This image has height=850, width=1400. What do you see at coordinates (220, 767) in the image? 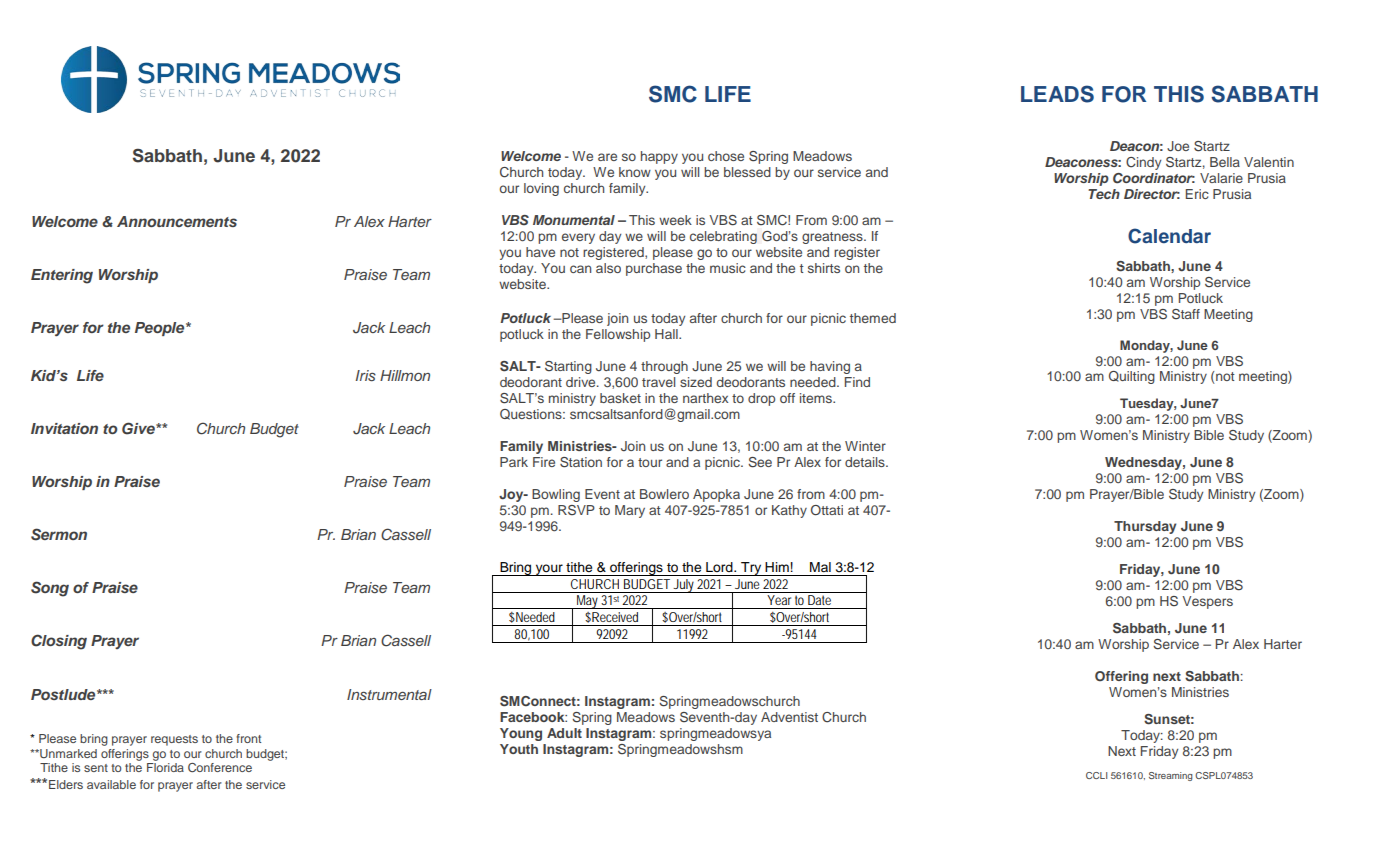
I see `Conference` at bounding box center [220, 767].
